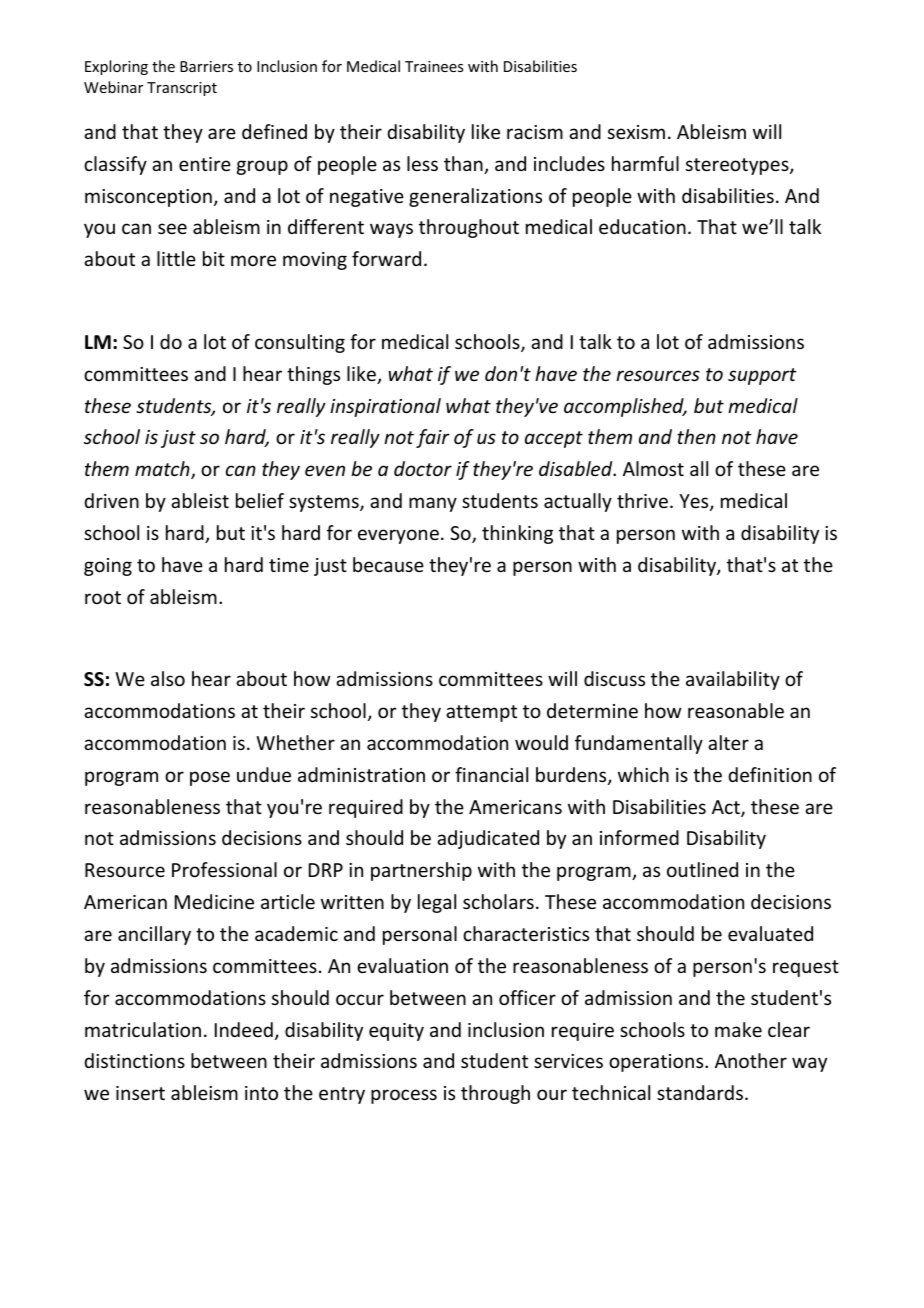 Image resolution: width=924 pixels, height=1308 pixels. I want to click on pose, so click(210, 778).
